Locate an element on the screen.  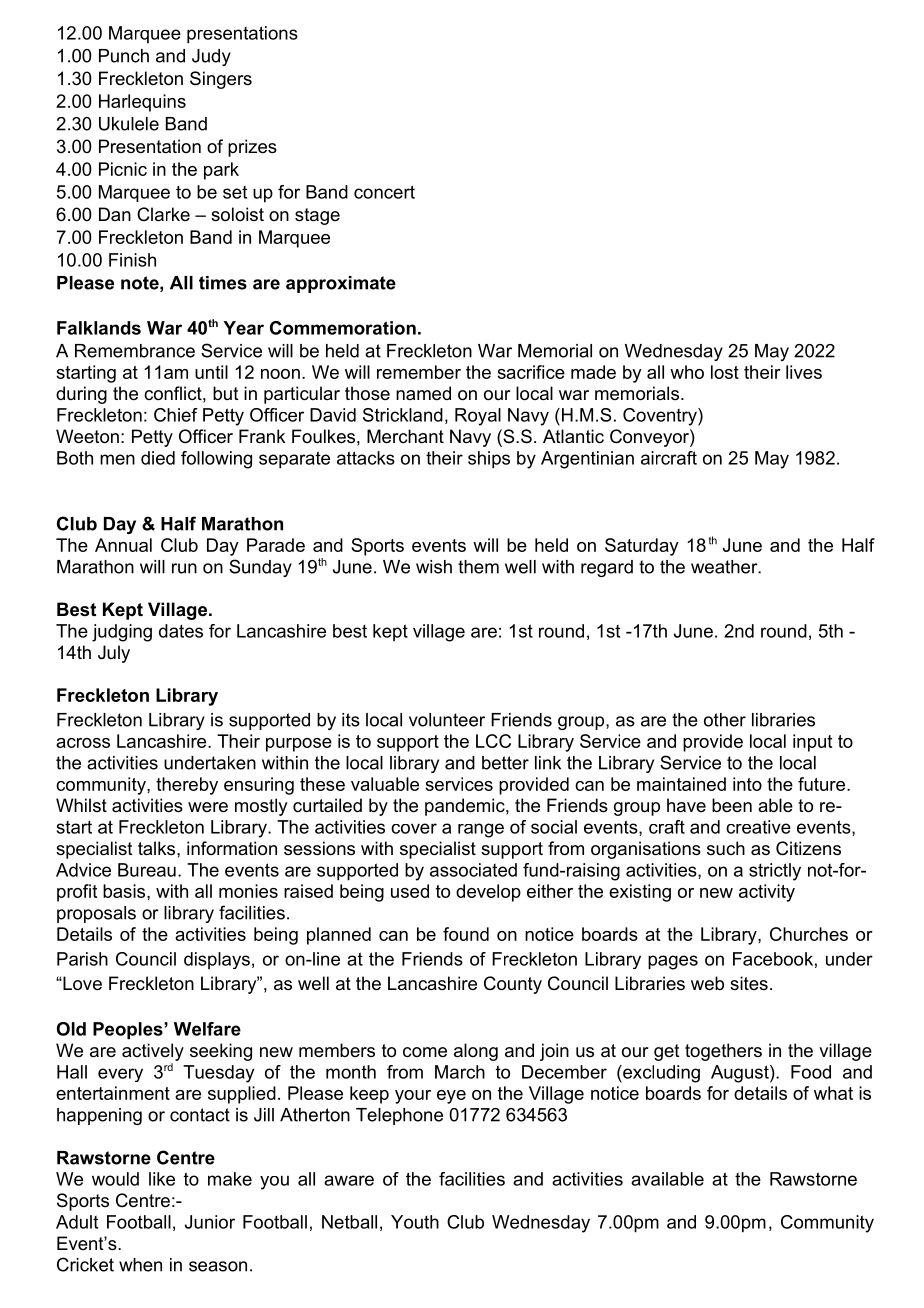
Youth is located at coordinates (415, 1222).
